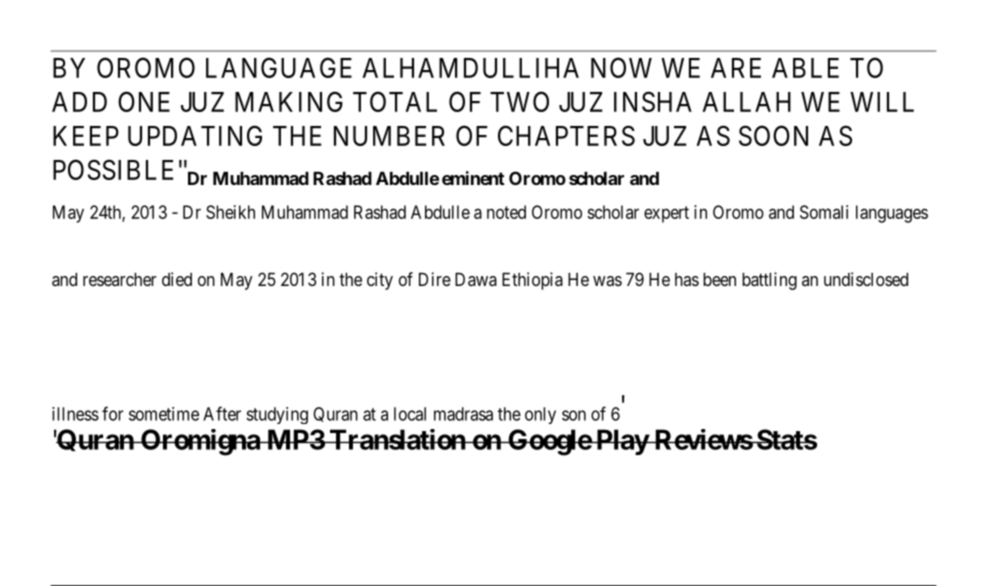 The width and height of the screenshot is (987, 586). Describe the element at coordinates (435, 279) in the screenshot. I see `Dire` at that location.
